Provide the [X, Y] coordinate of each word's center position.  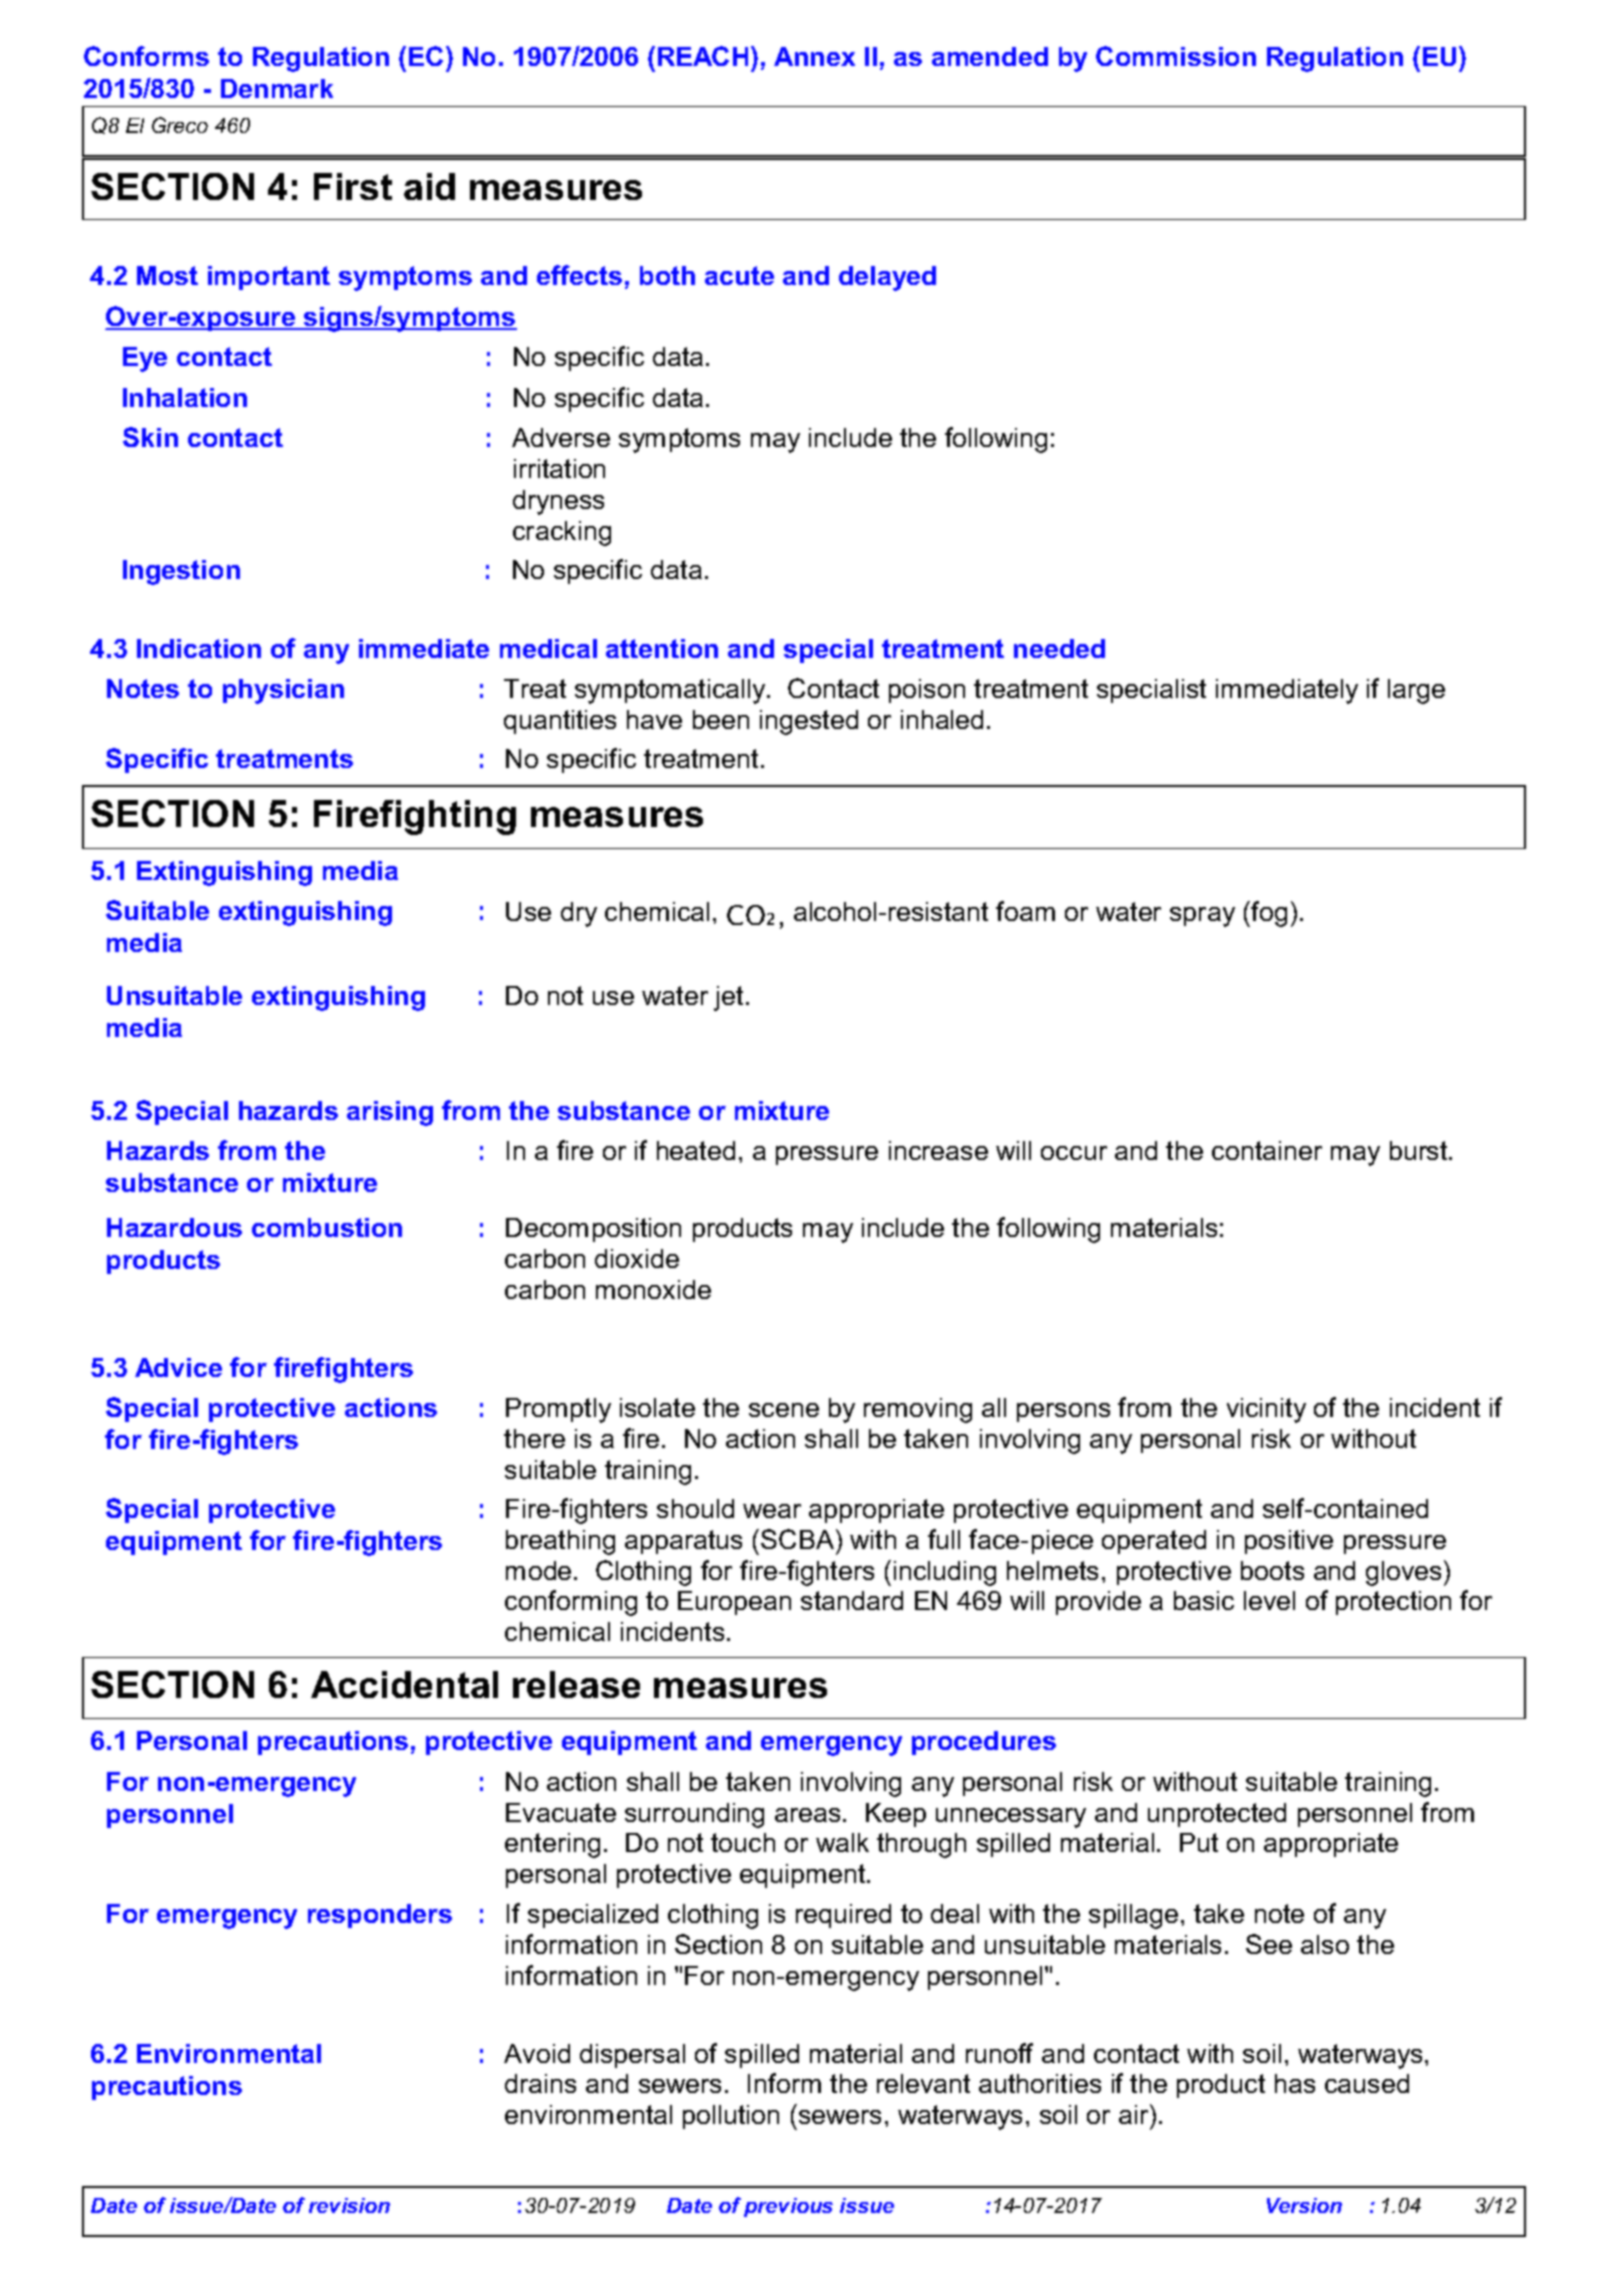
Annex [814, 56]
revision [349, 2205]
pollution [731, 2117]
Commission [1176, 56]
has [1295, 2083]
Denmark [277, 88]
